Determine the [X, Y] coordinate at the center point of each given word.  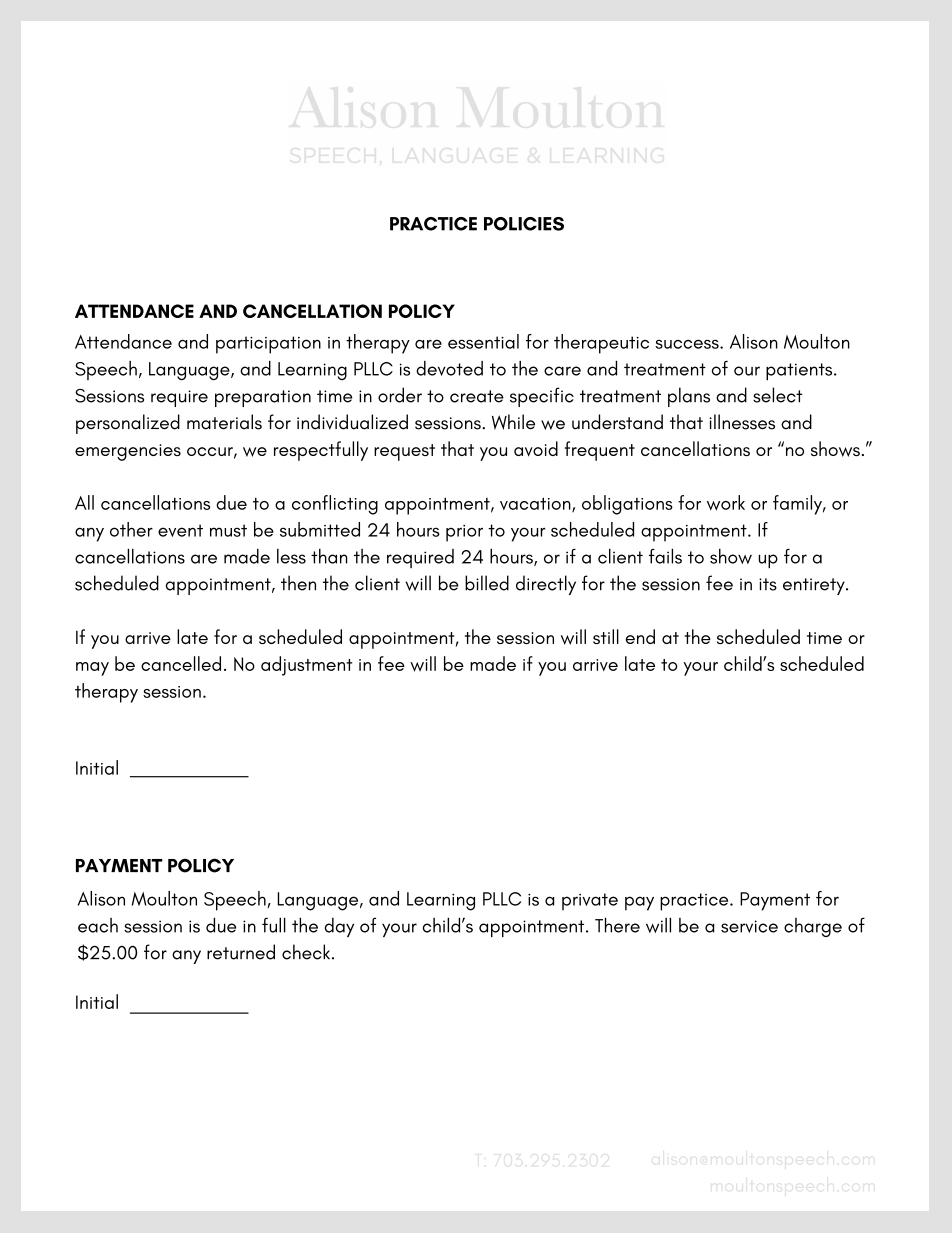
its [768, 584]
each [98, 925]
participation [268, 345]
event [180, 530]
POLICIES [524, 224]
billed [487, 583]
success [688, 344]
